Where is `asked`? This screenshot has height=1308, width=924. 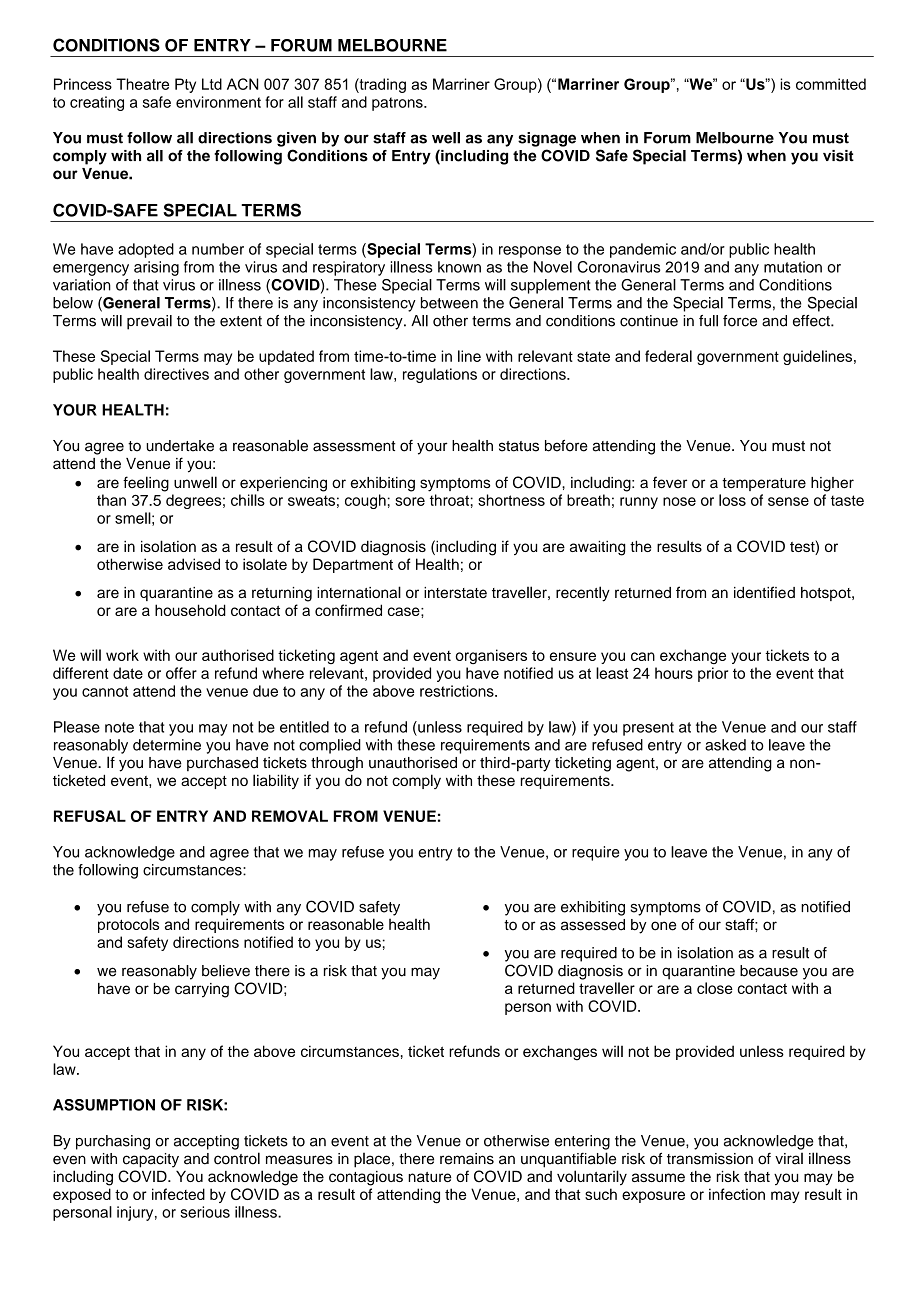
asked is located at coordinates (725, 745).
